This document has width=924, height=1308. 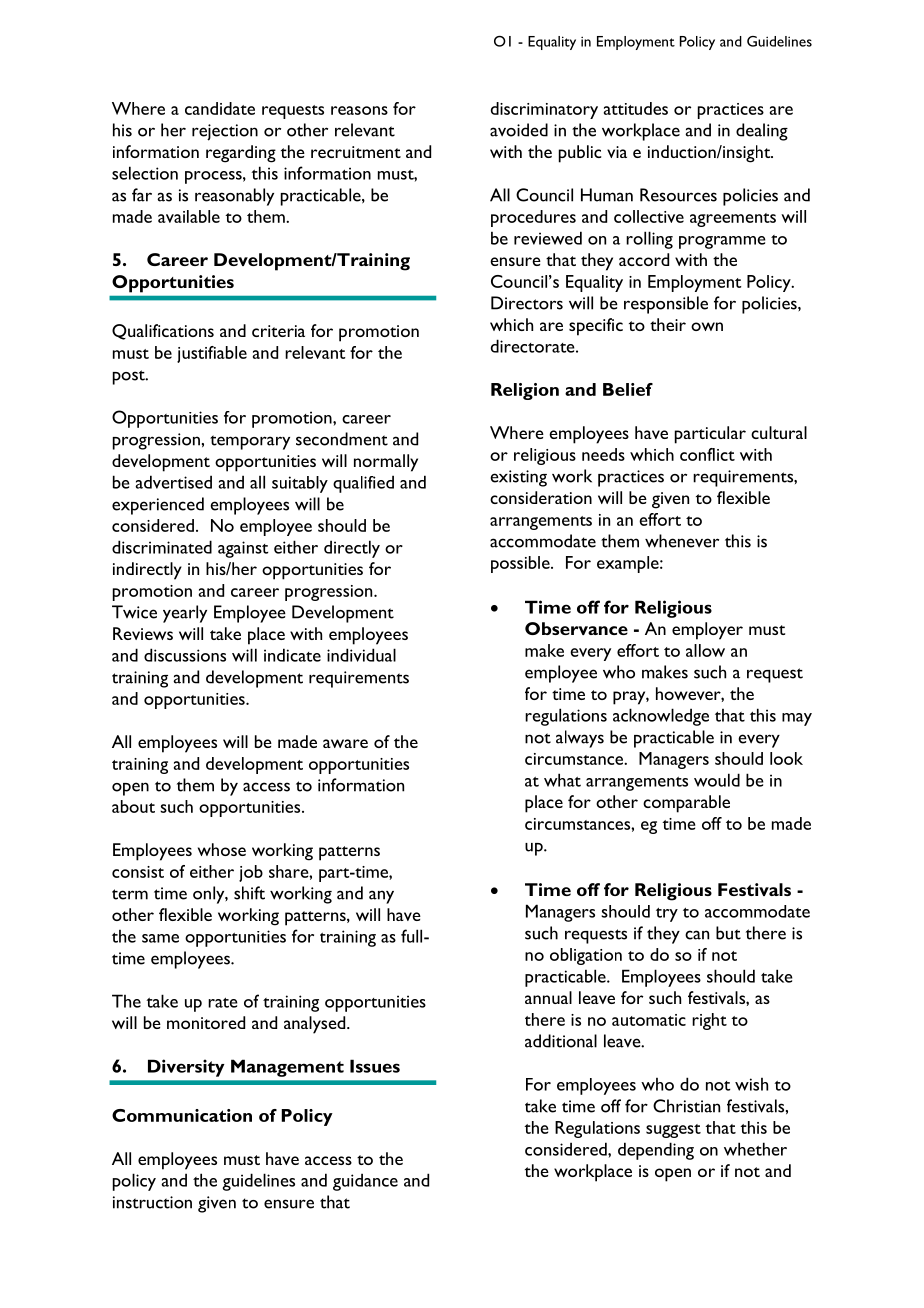 What do you see at coordinates (152, 1202) in the document?
I see `instruction` at bounding box center [152, 1202].
